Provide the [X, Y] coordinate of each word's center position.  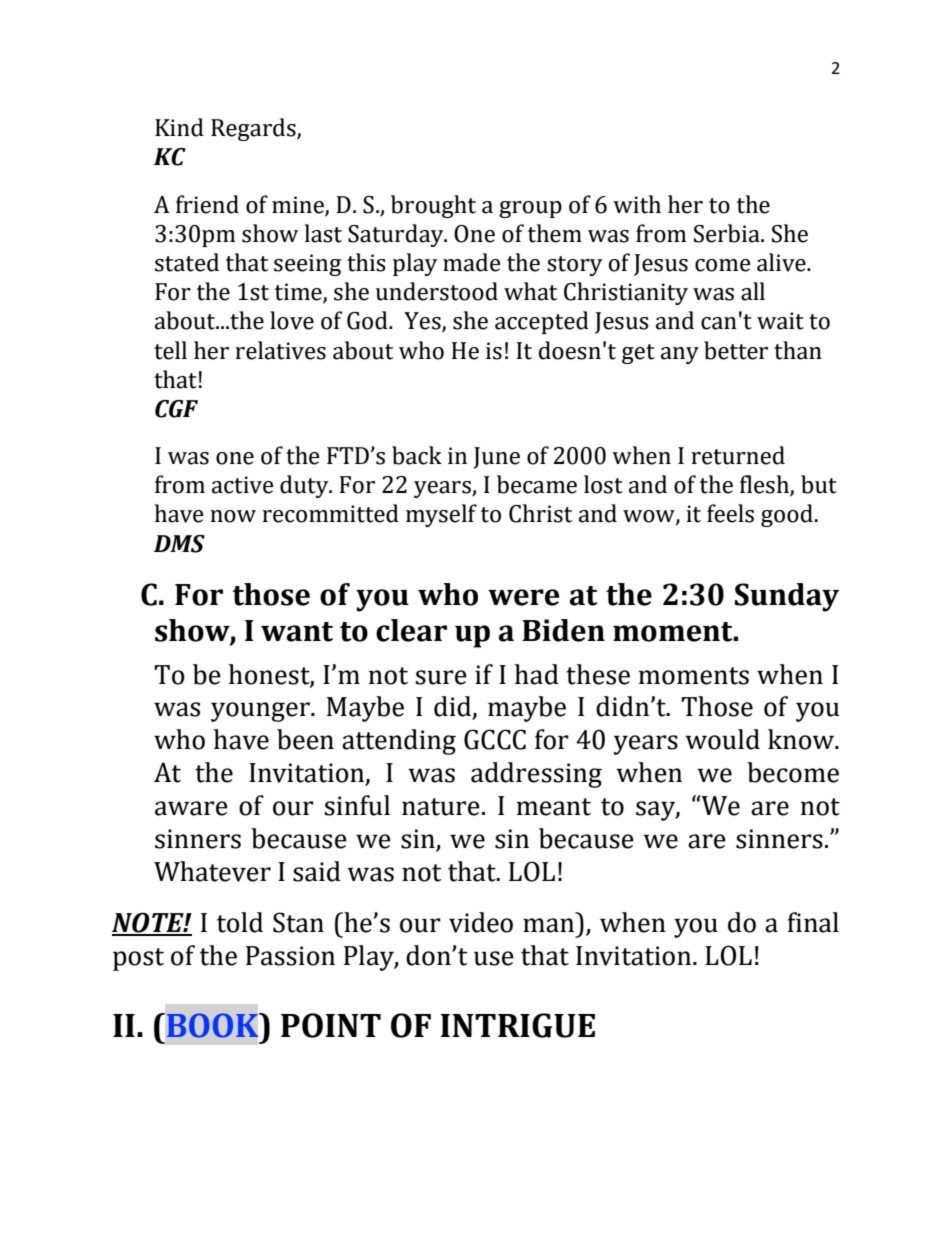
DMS [179, 544]
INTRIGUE [518, 1025]
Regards [254, 129]
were [523, 597]
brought [433, 206]
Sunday [787, 597]
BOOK [212, 1025]
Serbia [728, 233]
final [813, 922]
